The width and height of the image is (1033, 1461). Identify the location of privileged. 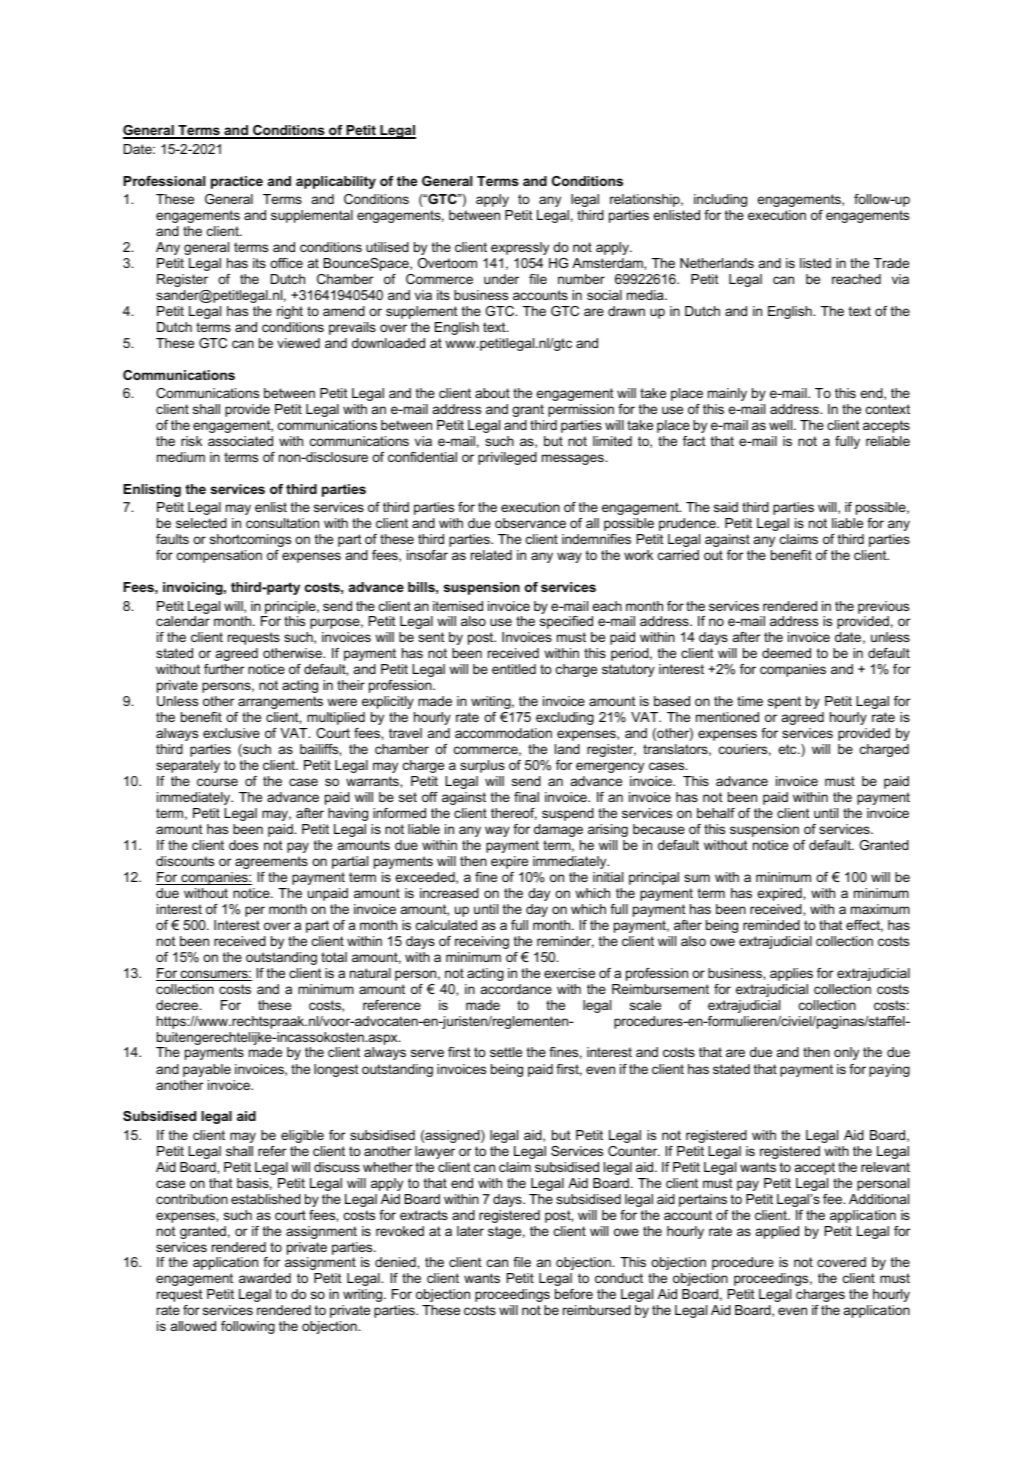
(507, 458).
